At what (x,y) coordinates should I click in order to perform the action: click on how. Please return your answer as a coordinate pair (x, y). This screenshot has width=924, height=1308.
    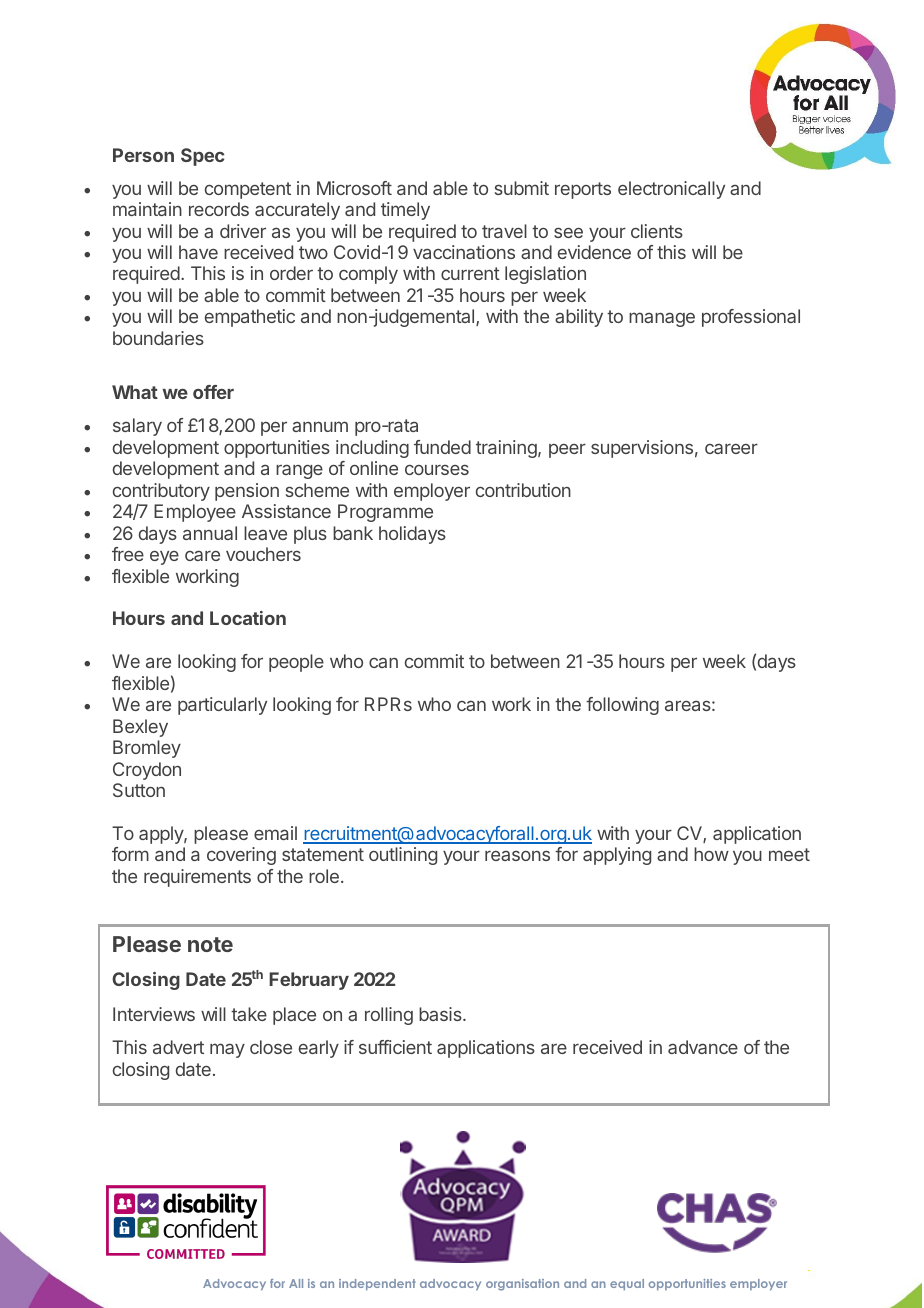
    Looking at the image, I should click on (711, 854).
